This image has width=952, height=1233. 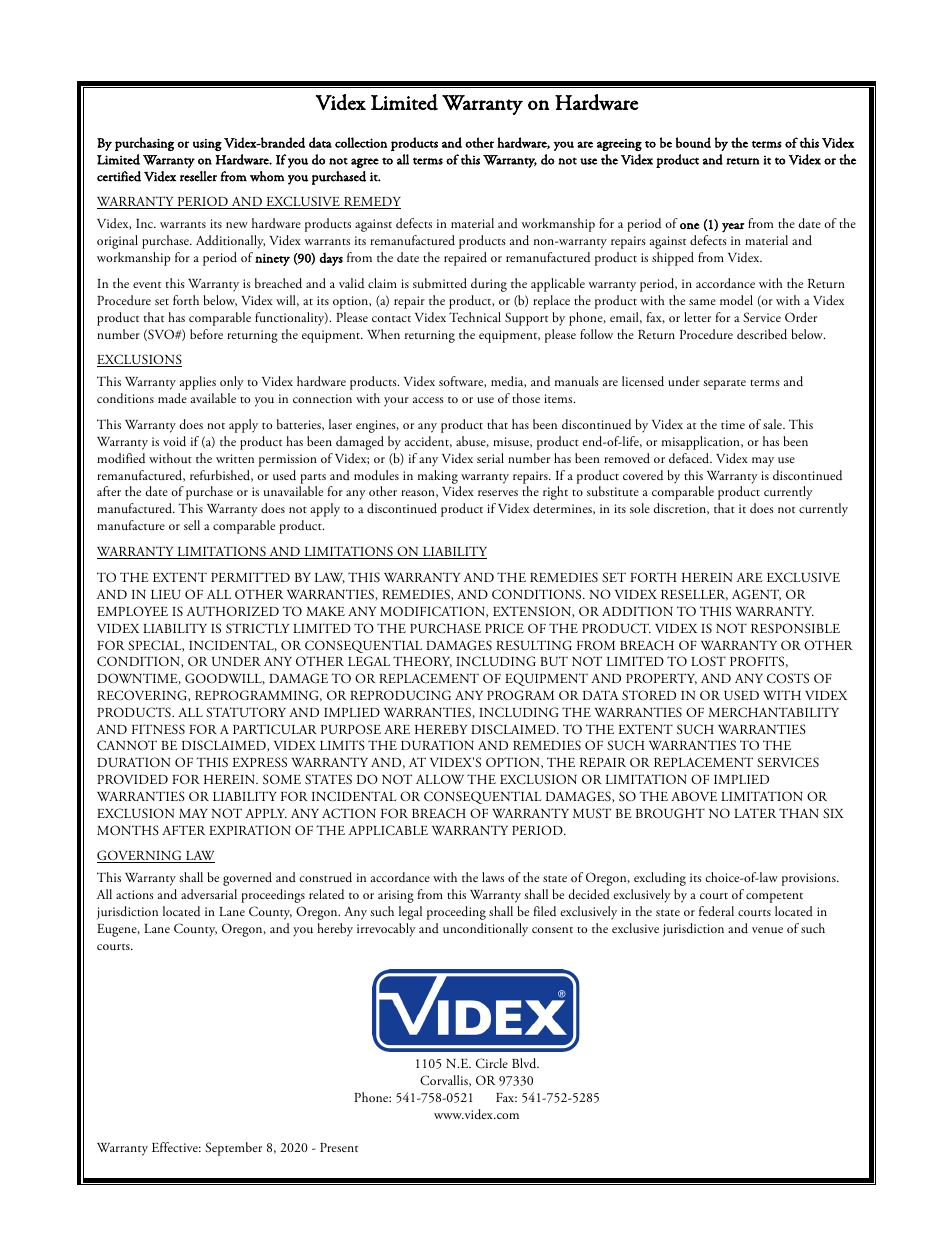 What do you see at coordinates (209, 894) in the image?
I see `adversarial` at bounding box center [209, 894].
